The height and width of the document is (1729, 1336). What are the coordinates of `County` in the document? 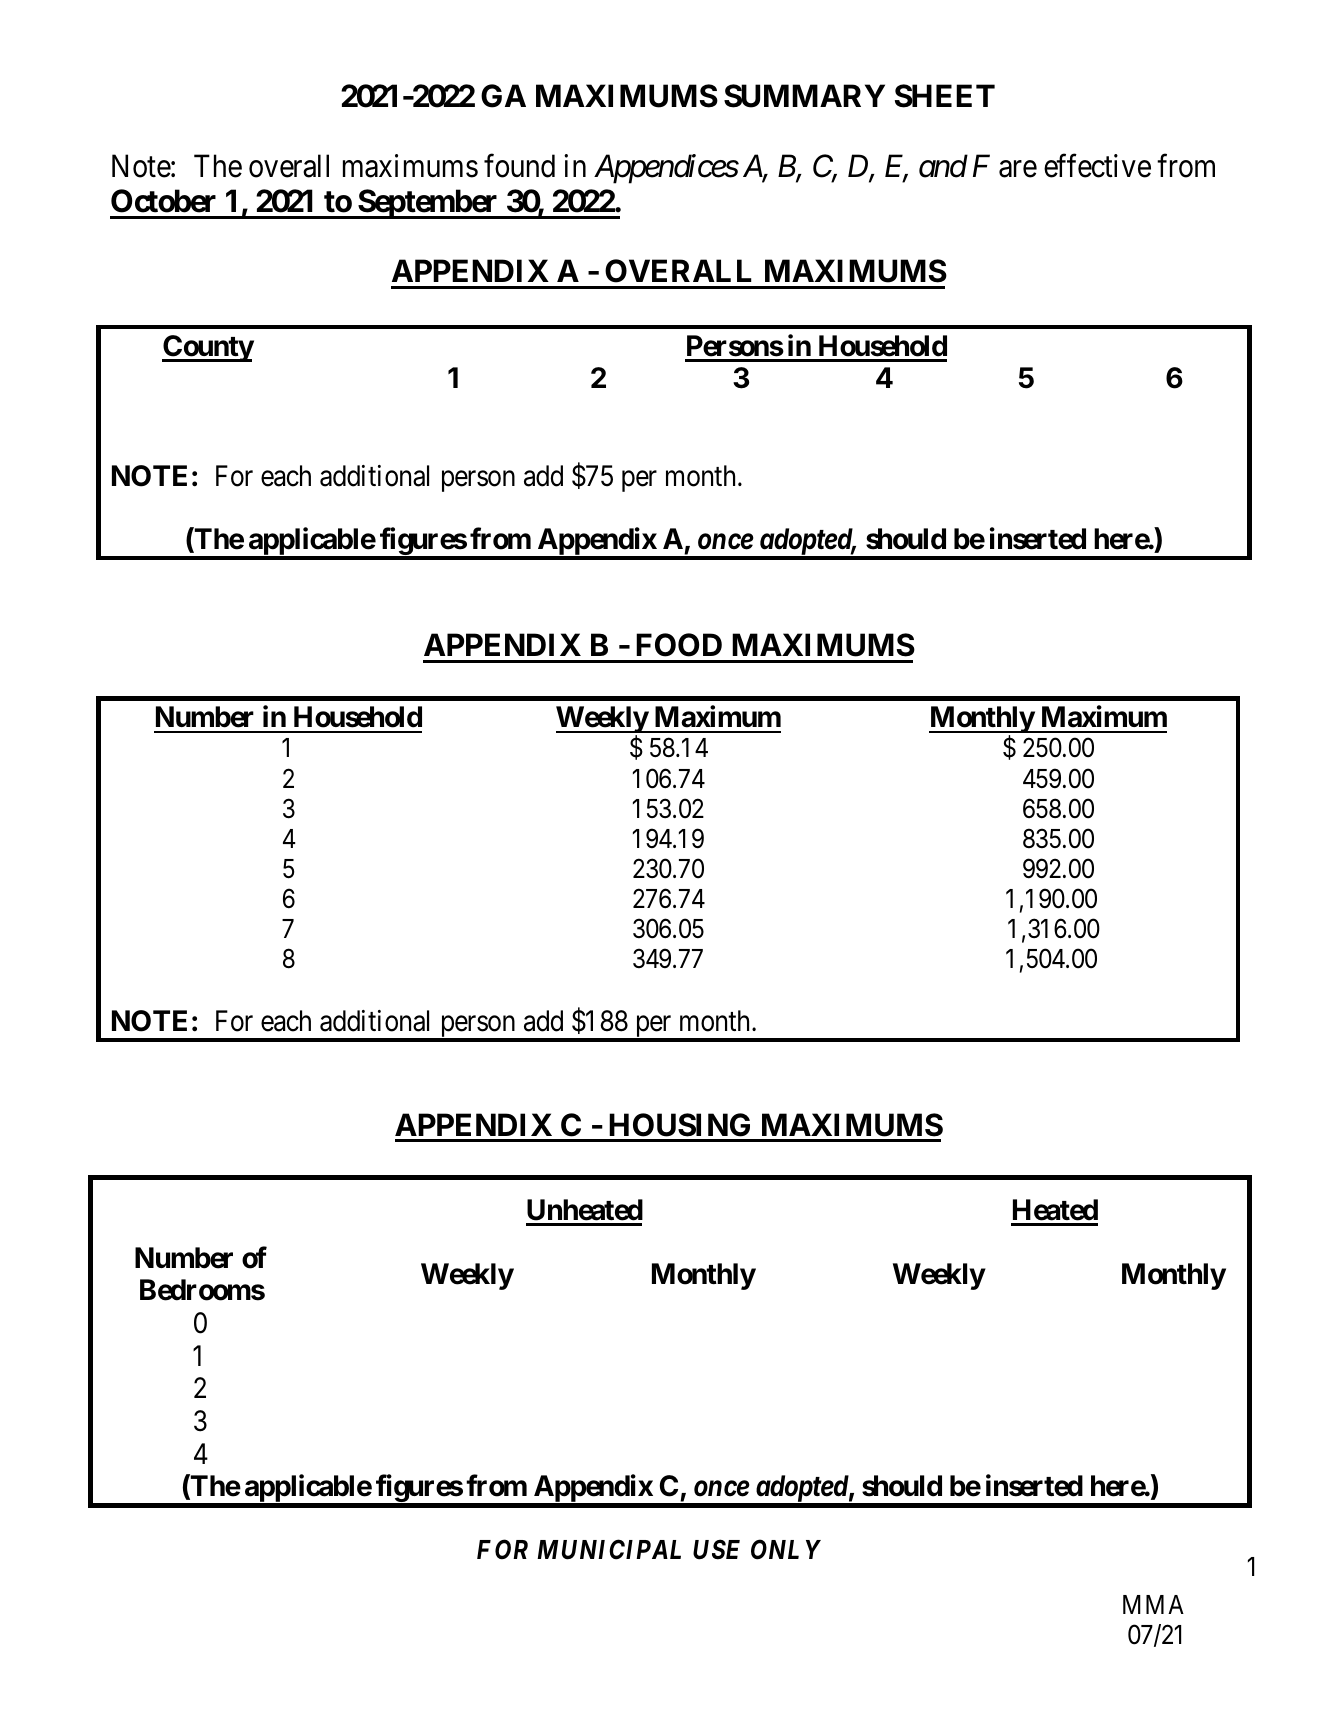 It's located at (208, 348).
